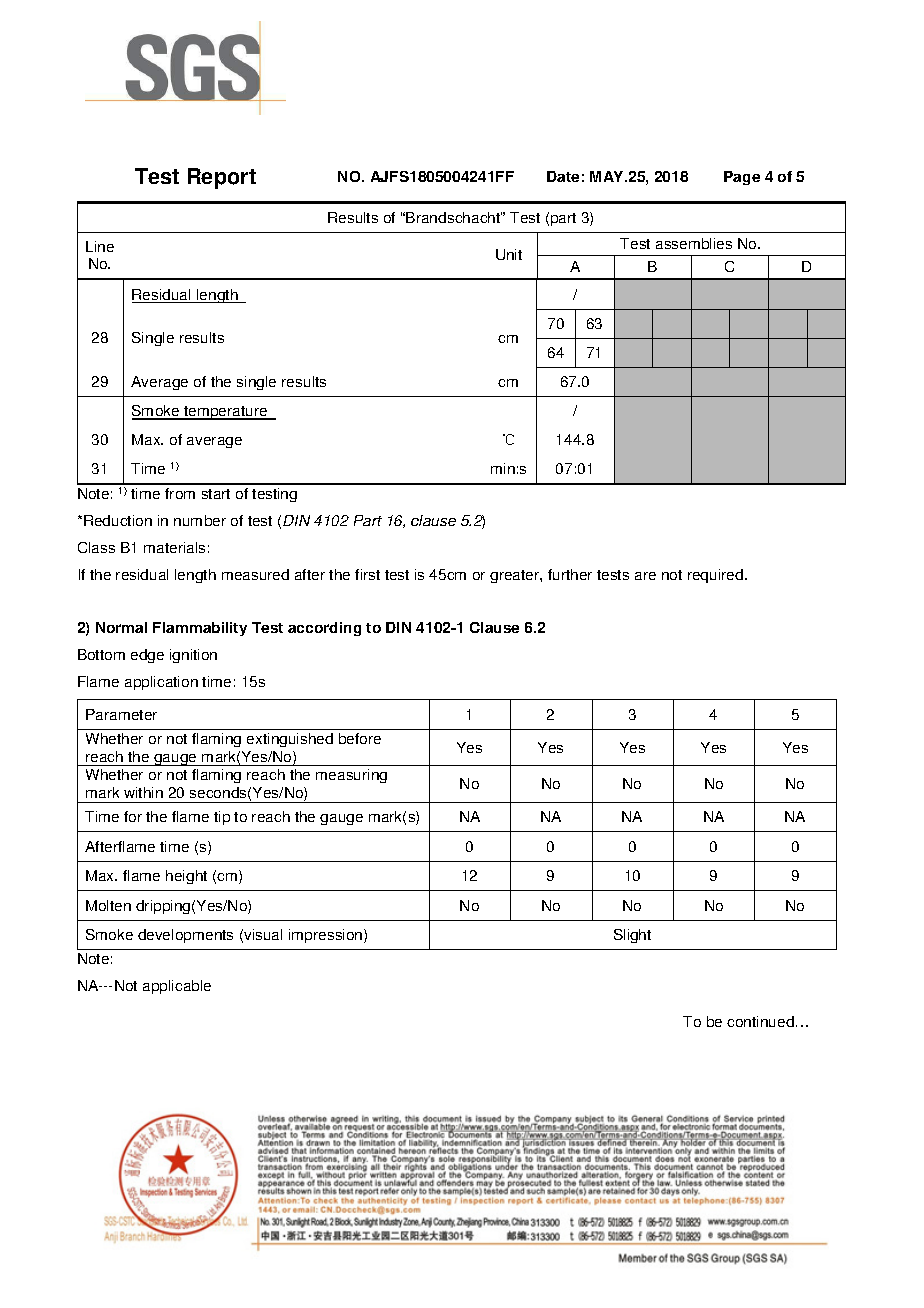 This screenshot has width=924, height=1308. I want to click on Page, so click(742, 178).
